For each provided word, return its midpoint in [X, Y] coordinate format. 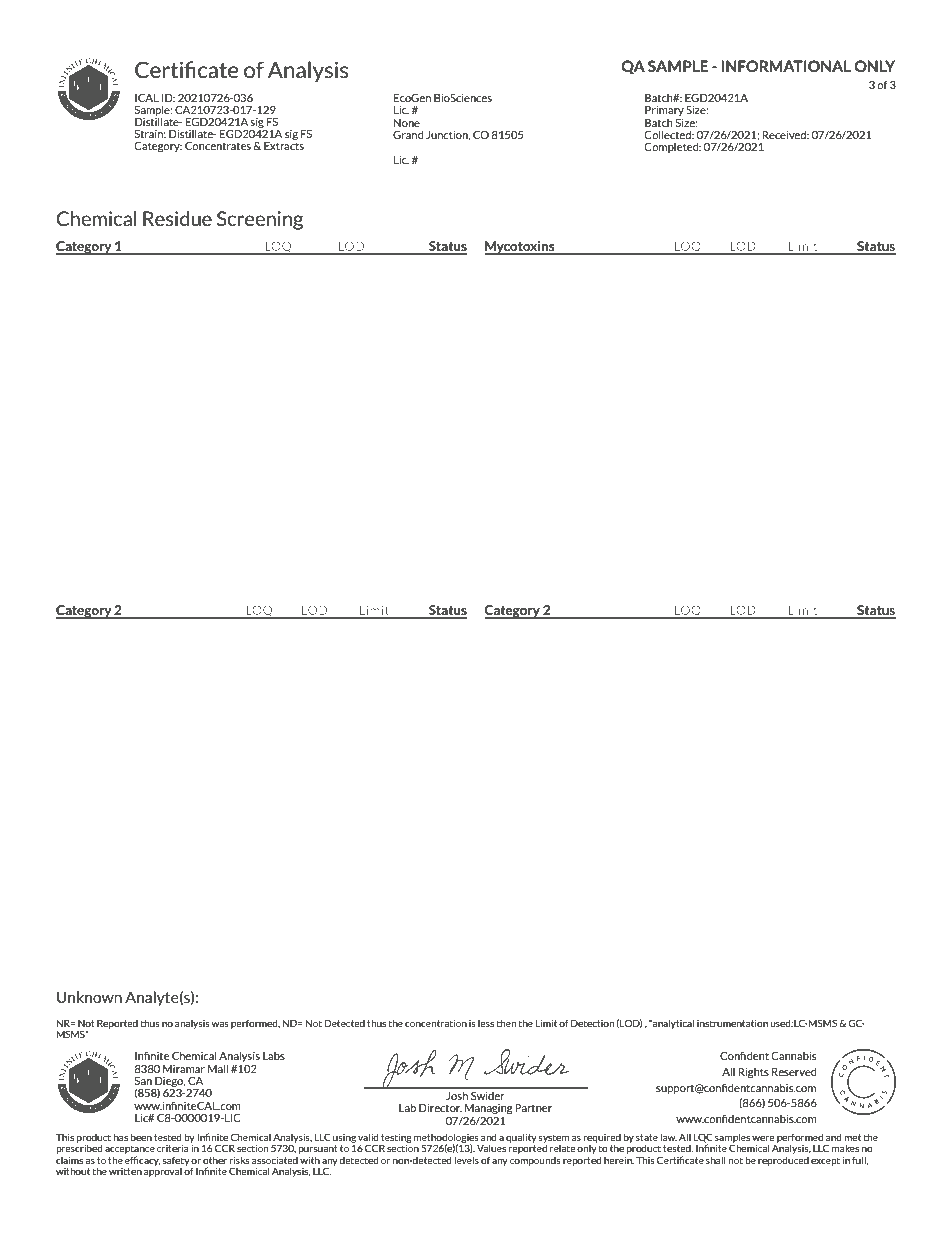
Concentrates [218, 146]
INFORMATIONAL [786, 66]
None [407, 123]
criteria [174, 1147]
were [763, 1138]
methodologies [446, 1139]
